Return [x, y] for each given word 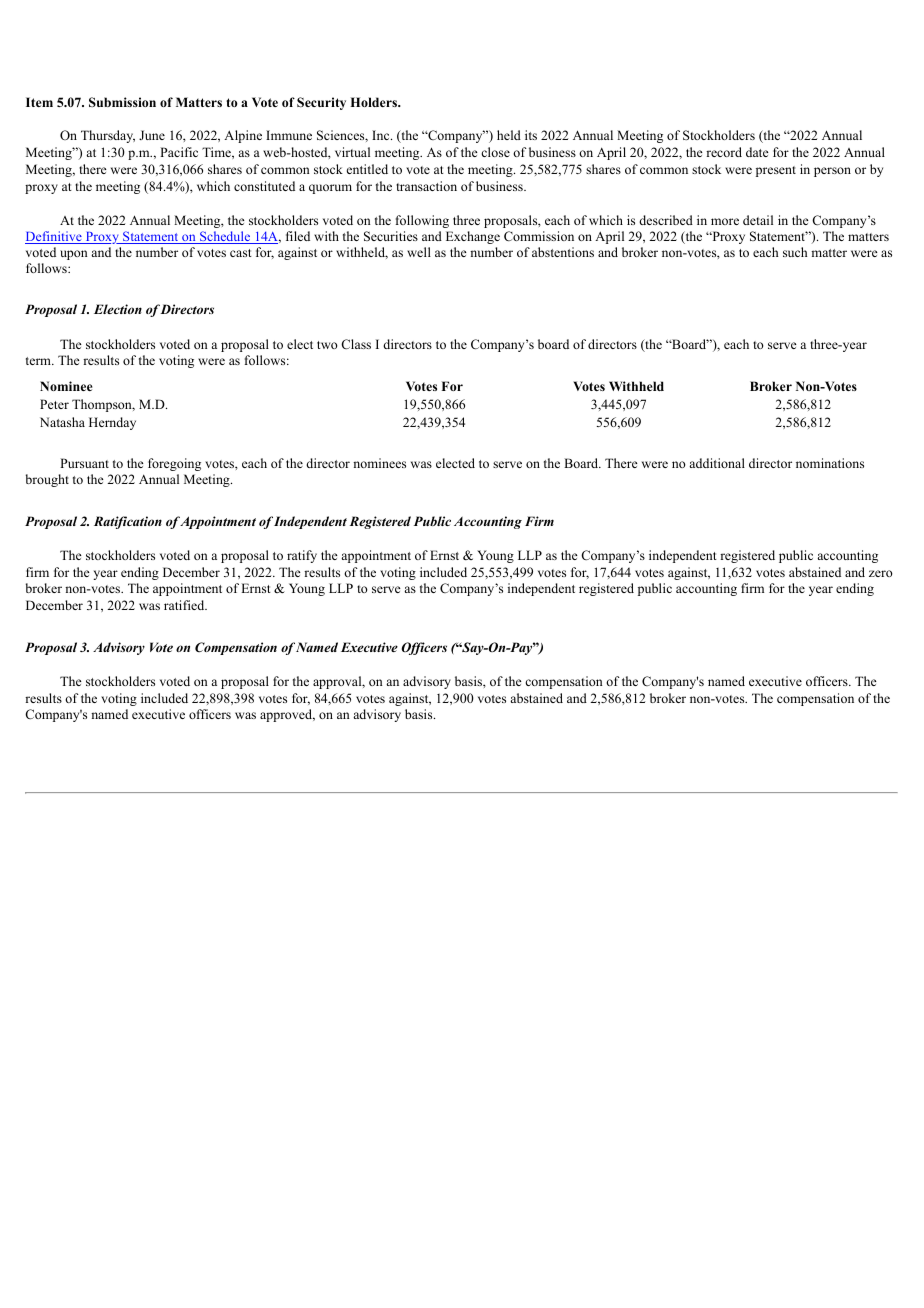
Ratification [128, 522]
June [152, 135]
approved [287, 715]
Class [356, 344]
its [531, 135]
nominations [830, 463]
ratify [302, 556]
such [795, 252]
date [757, 152]
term [39, 361]
